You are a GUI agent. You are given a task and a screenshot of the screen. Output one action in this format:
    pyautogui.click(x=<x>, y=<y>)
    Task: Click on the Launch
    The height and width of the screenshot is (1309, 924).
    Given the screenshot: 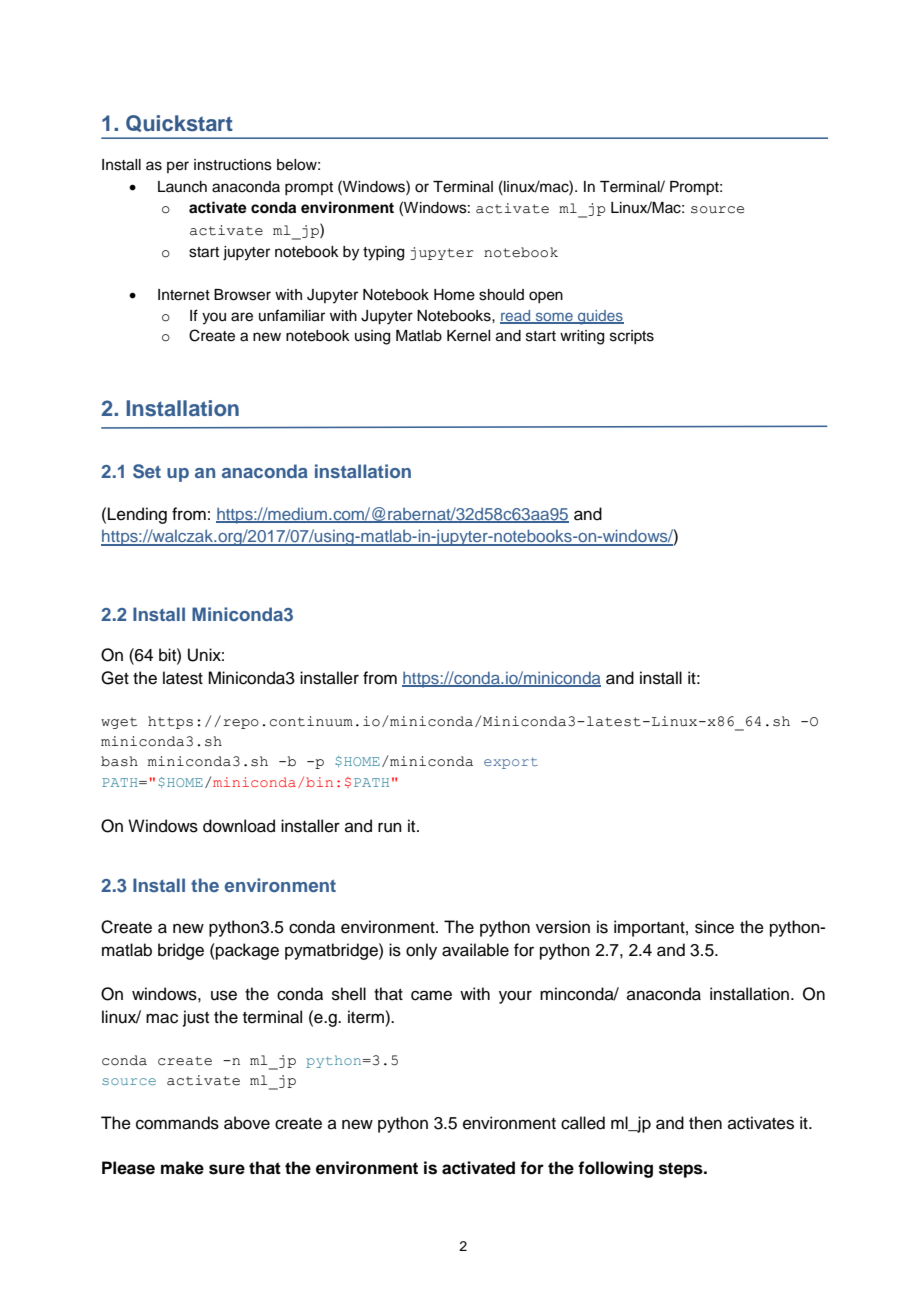 What is the action you would take?
    pyautogui.click(x=182, y=187)
